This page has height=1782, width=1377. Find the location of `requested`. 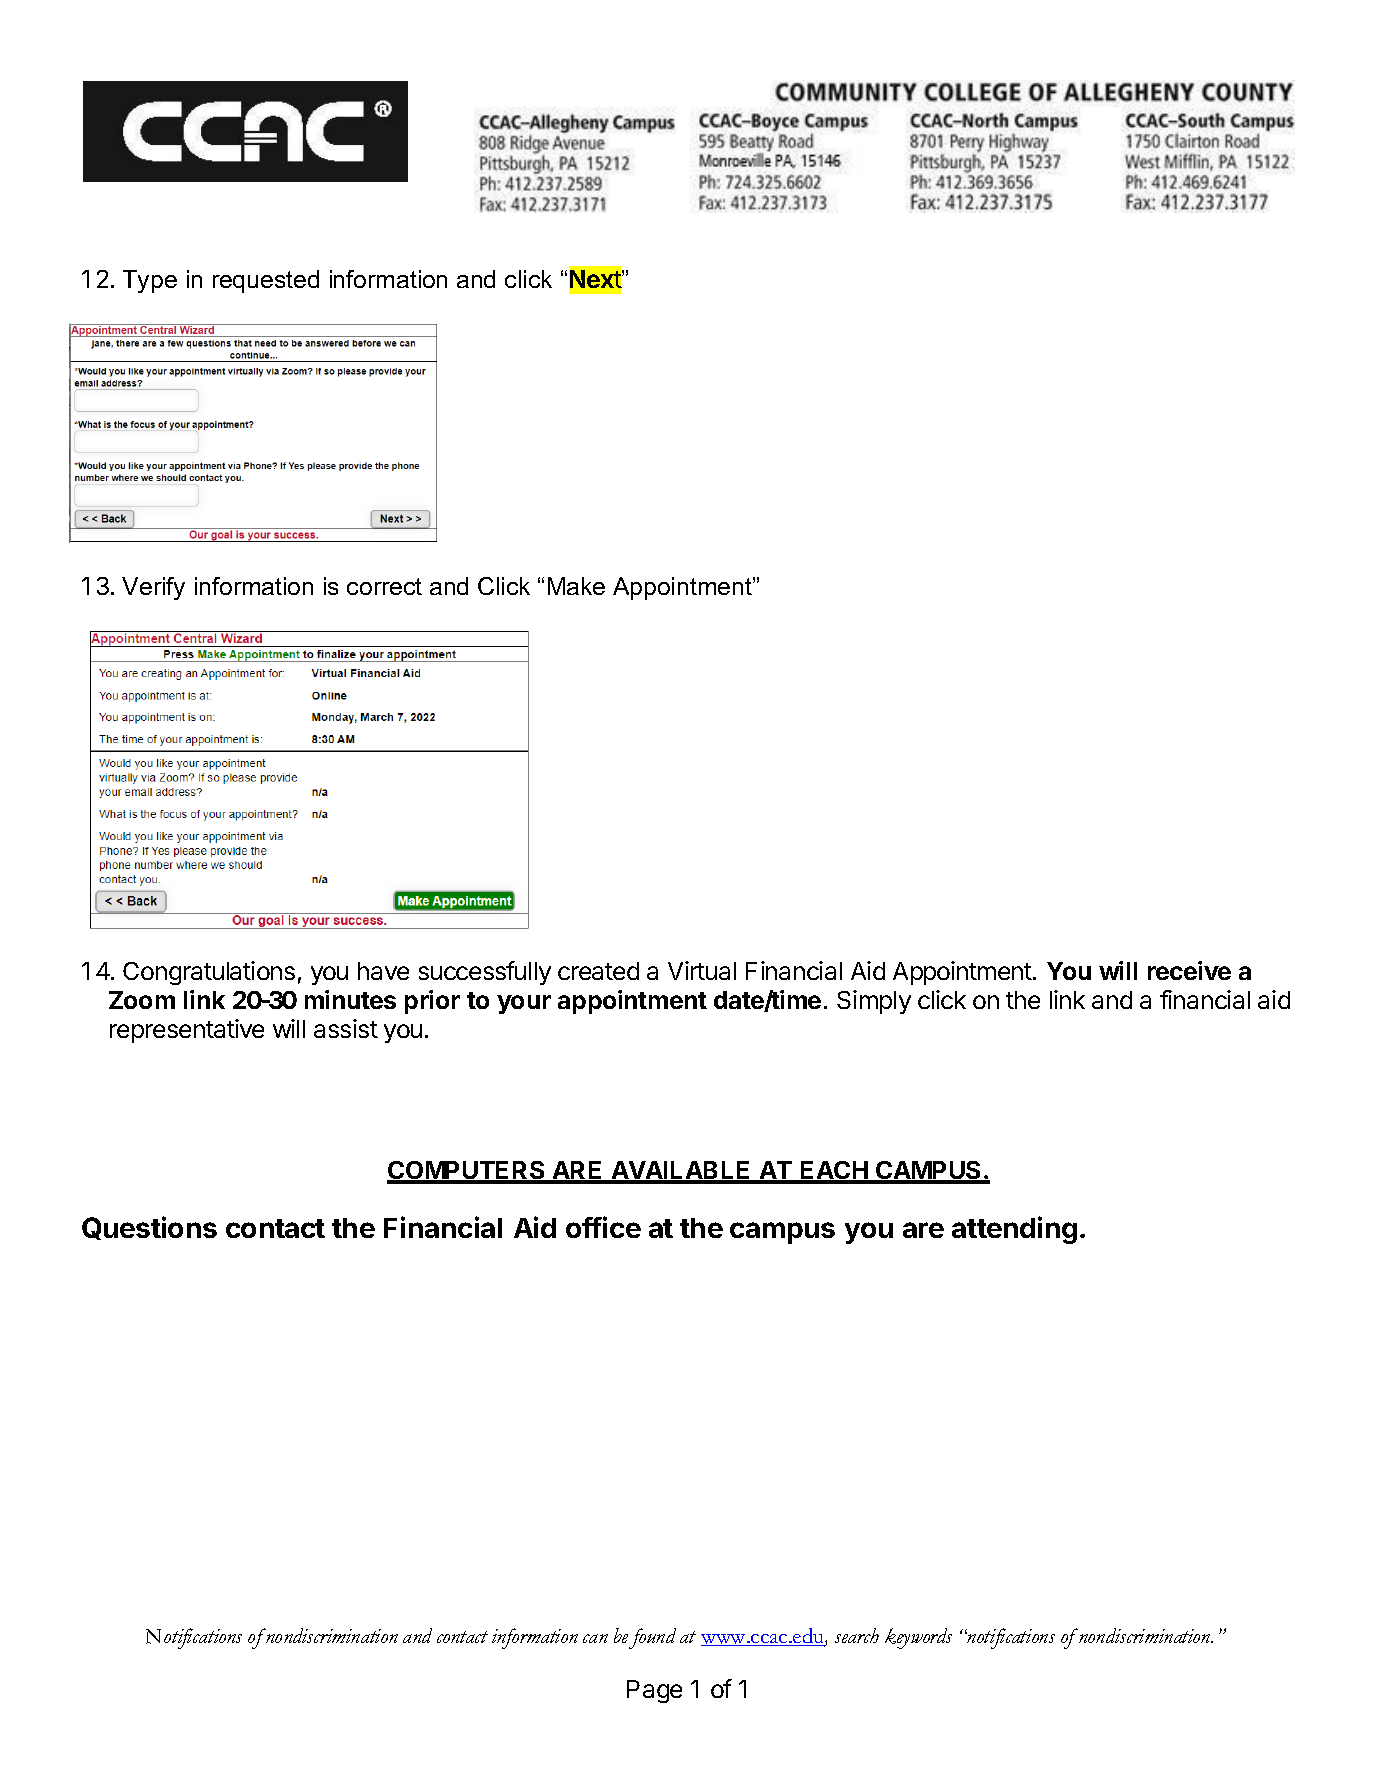

requested is located at coordinates (266, 281).
